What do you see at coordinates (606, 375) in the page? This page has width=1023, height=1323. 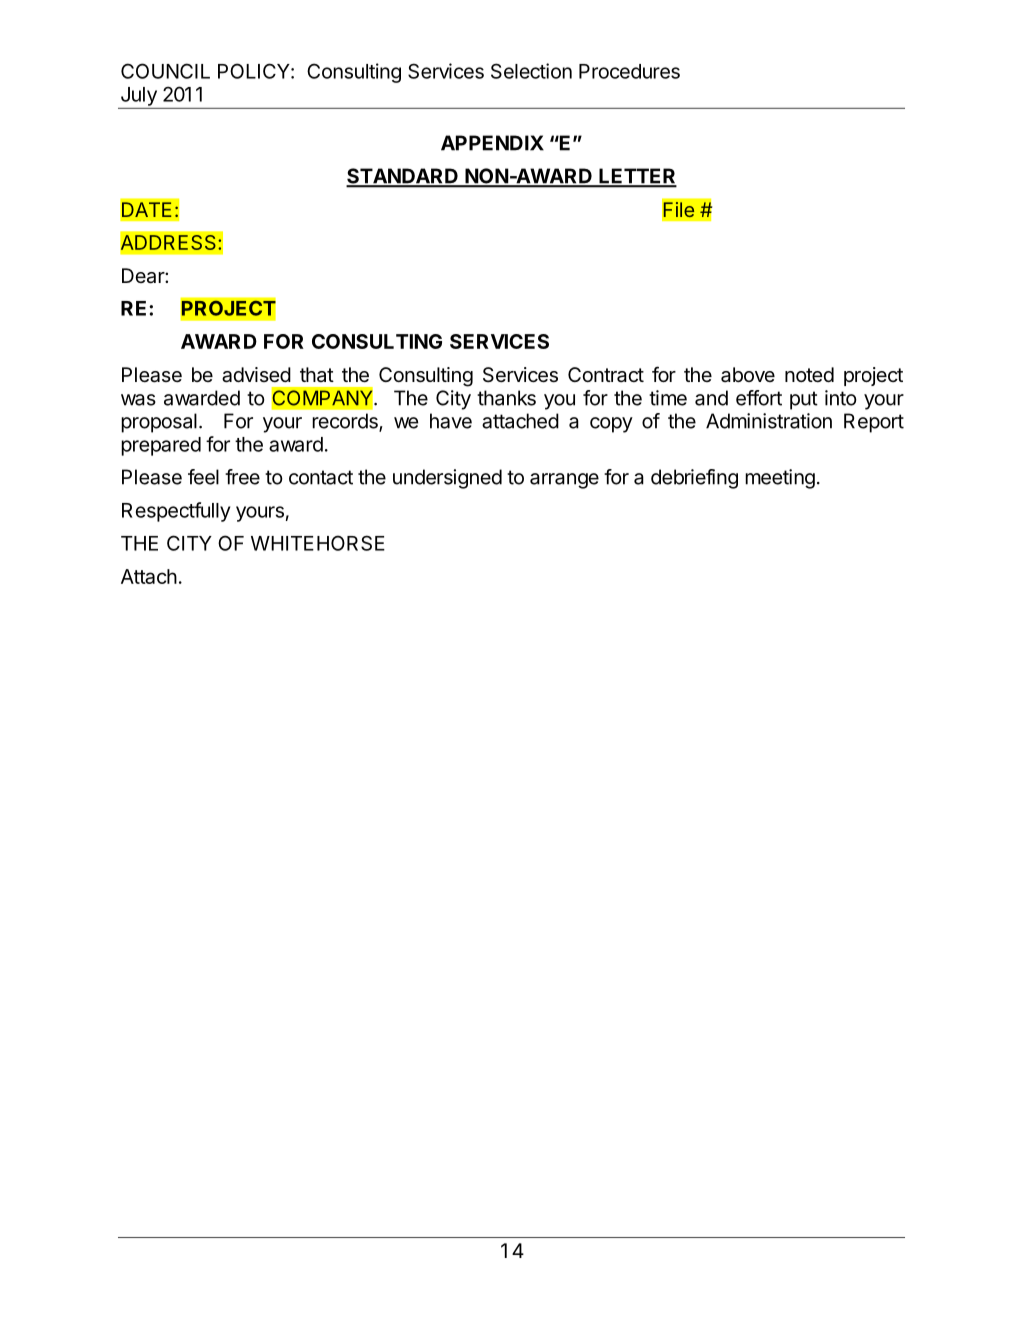 I see `Contract` at bounding box center [606, 375].
